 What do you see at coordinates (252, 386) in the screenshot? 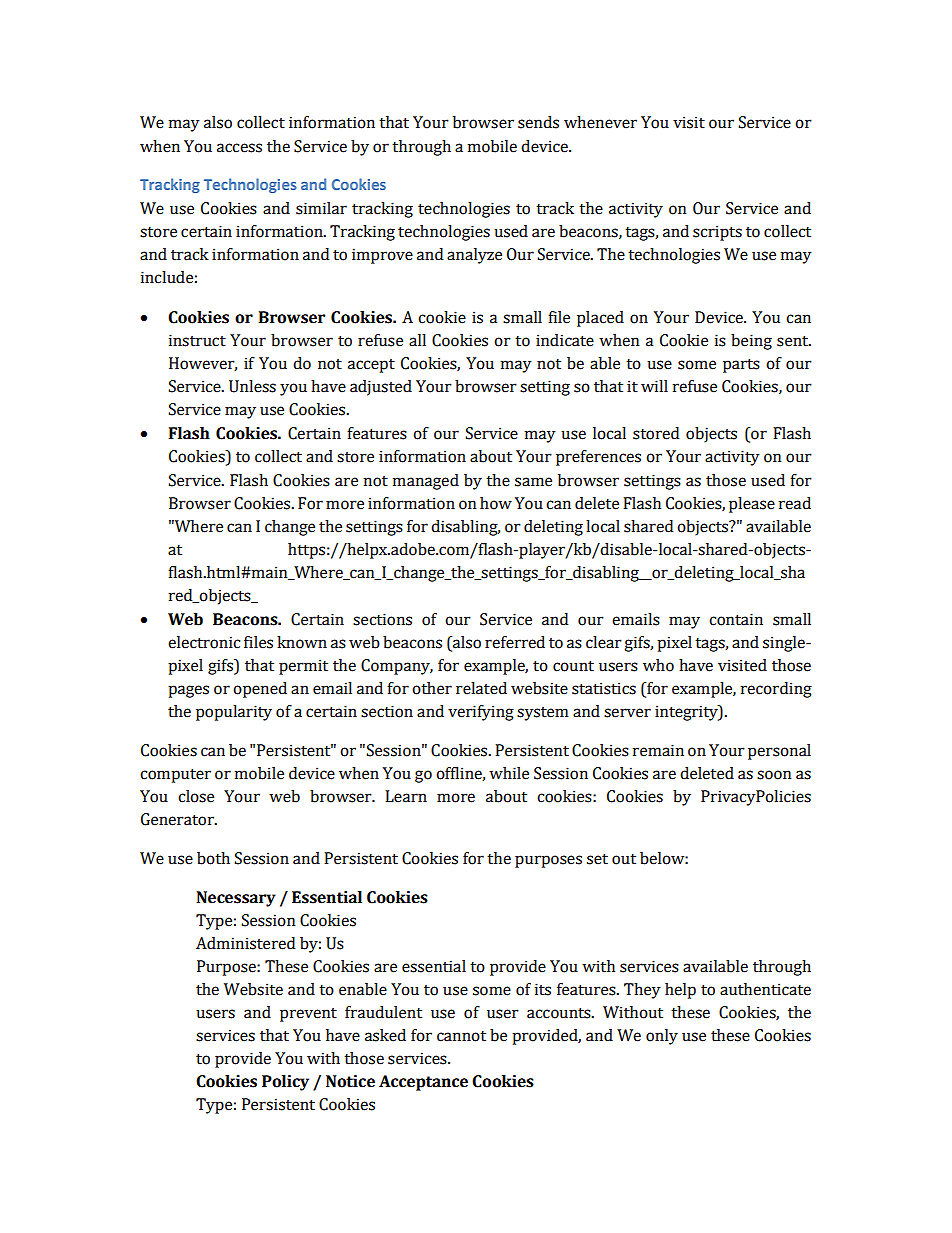
I see `Unless` at bounding box center [252, 386].
